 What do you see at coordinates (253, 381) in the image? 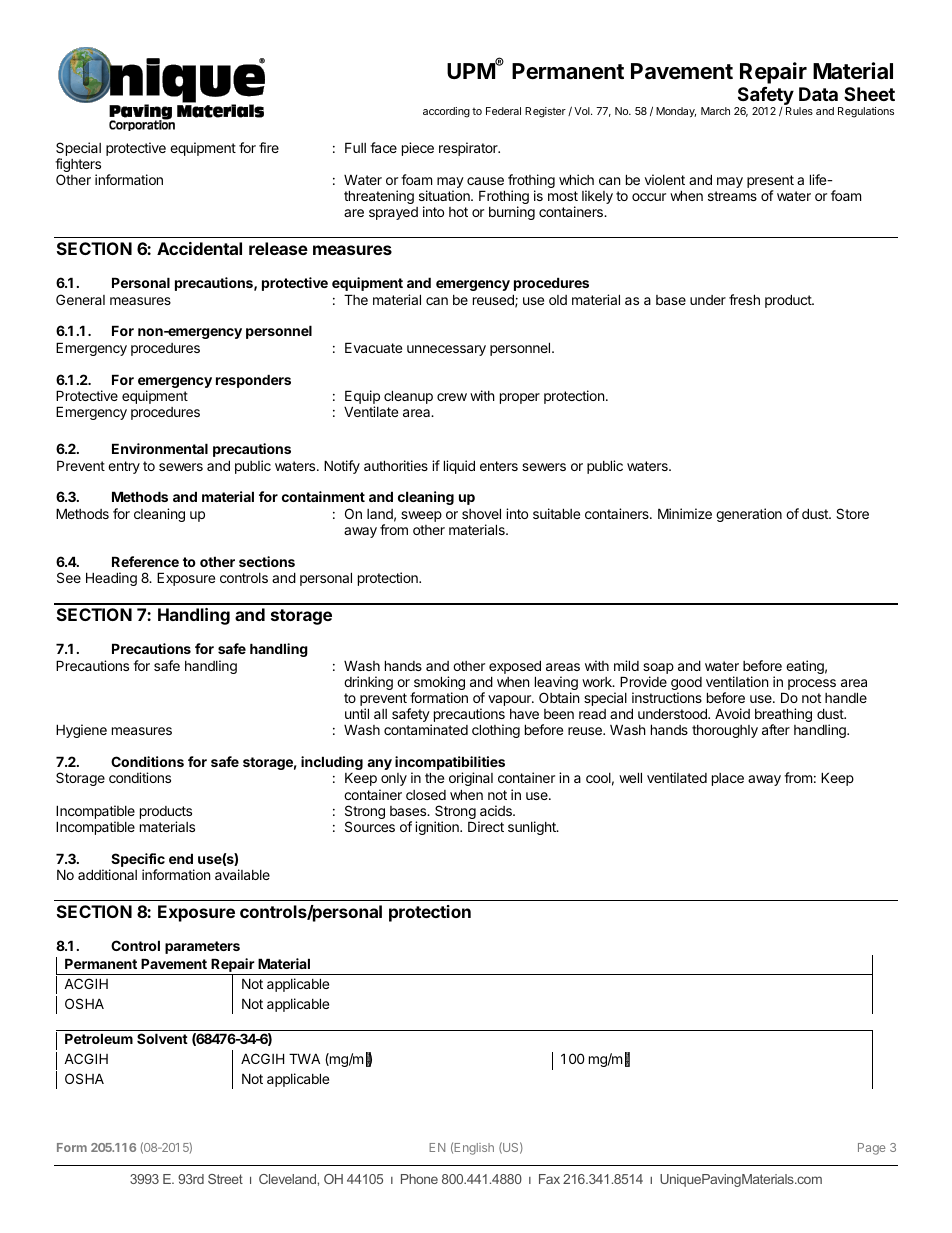
I see `responders` at bounding box center [253, 381].
